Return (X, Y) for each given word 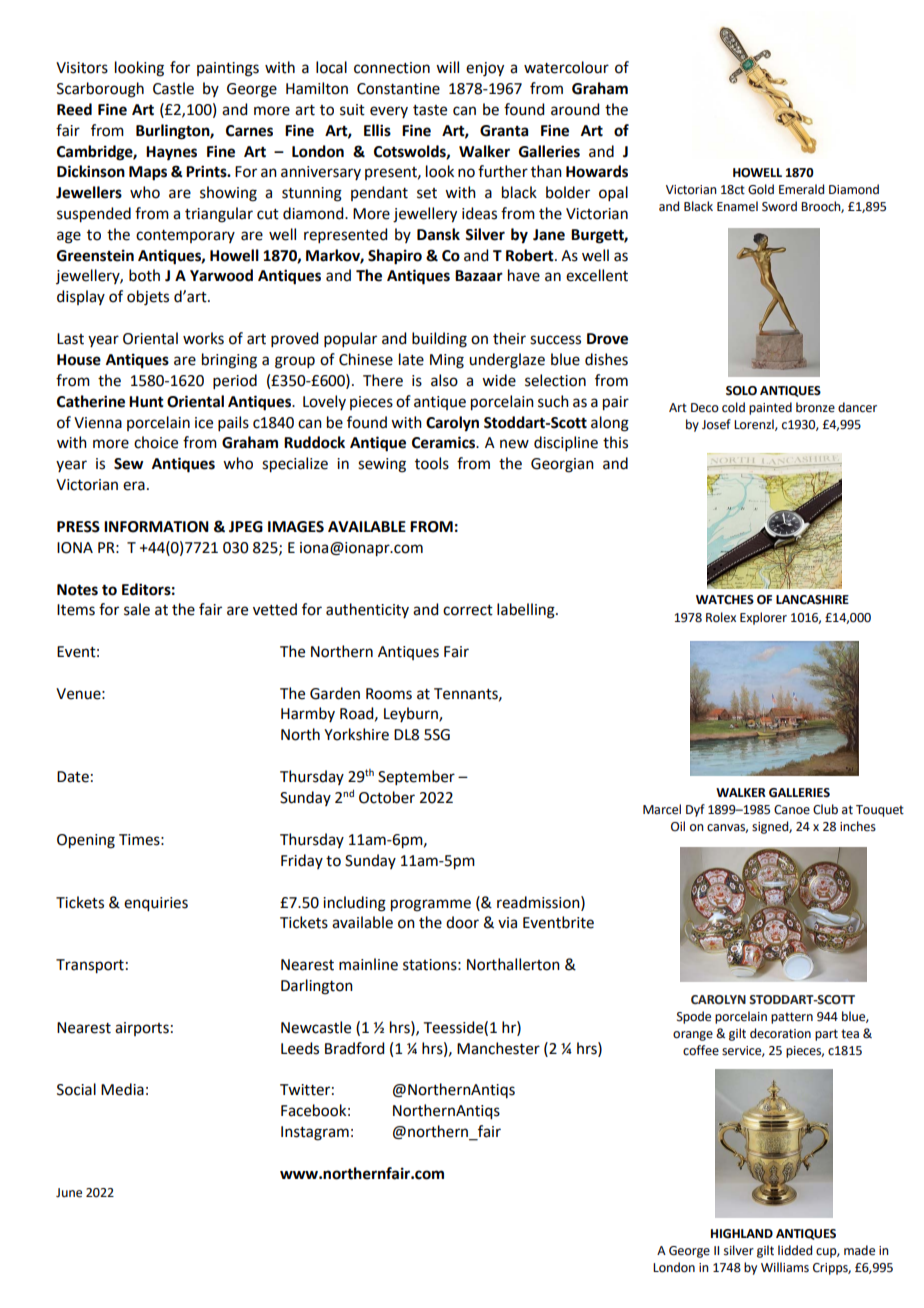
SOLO (741, 391)
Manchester (498, 1048)
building (439, 340)
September (416, 777)
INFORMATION (156, 527)
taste (430, 110)
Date (73, 777)
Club (825, 809)
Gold (761, 189)
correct (468, 610)
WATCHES (725, 600)
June (69, 1193)
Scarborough (100, 90)
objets (148, 298)
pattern (792, 1018)
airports (142, 1029)
